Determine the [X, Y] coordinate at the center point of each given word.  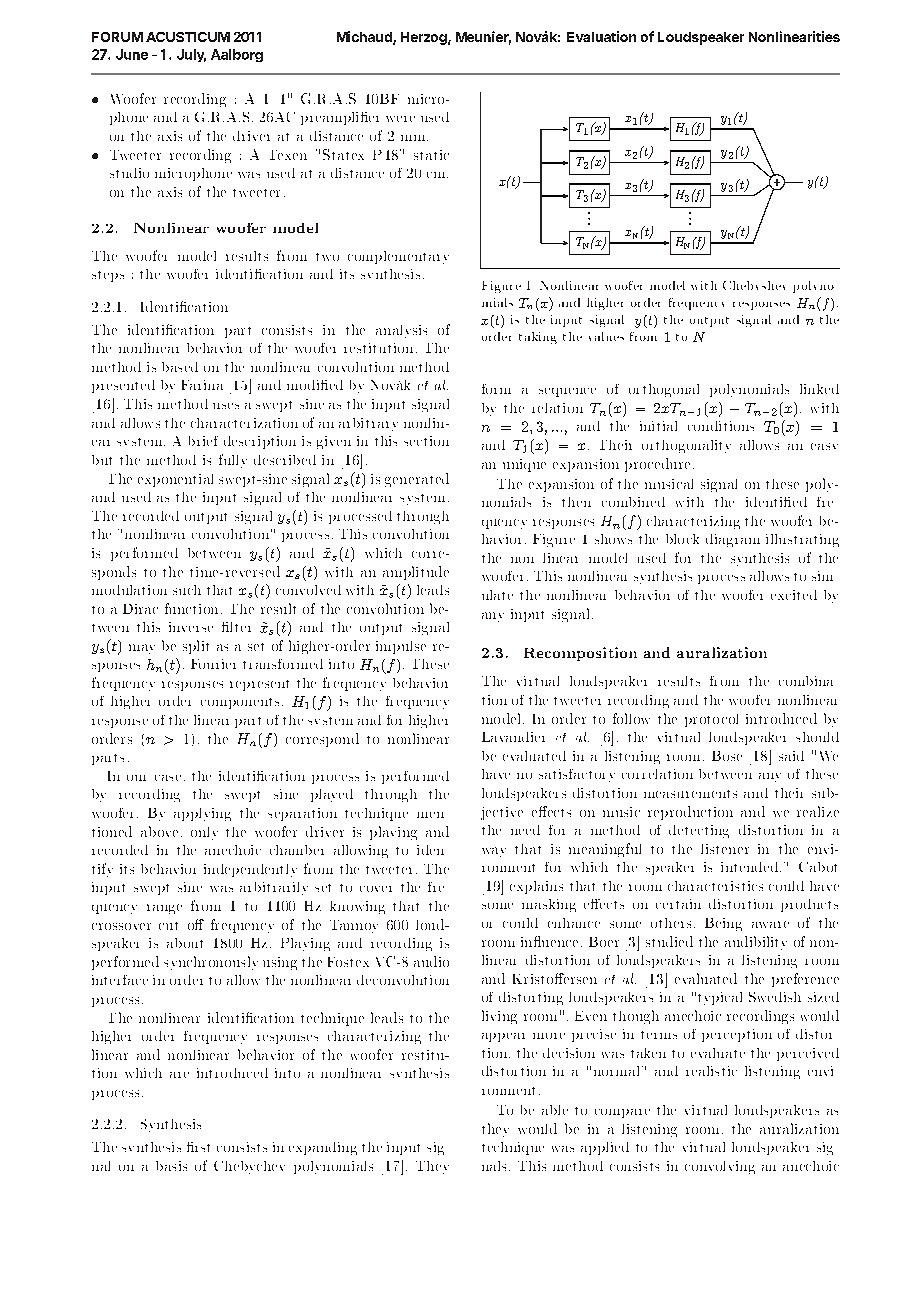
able [555, 1110]
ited [803, 595]
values [606, 336]
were [400, 119]
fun [176, 608]
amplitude [416, 573]
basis [171, 1166]
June [132, 54]
